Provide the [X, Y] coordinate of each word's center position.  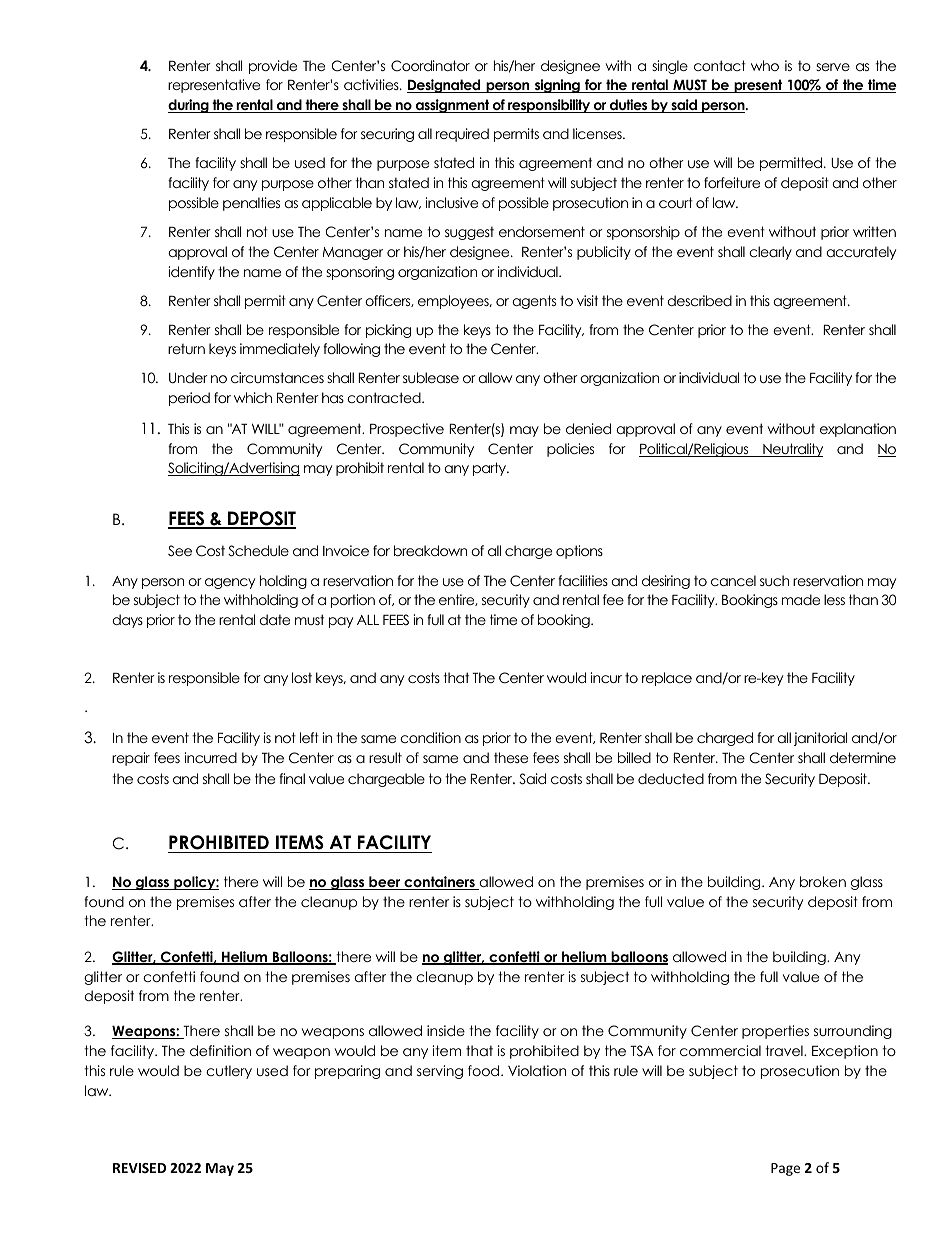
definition [220, 1050]
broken [823, 881]
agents [534, 302]
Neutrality [792, 450]
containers [439, 883]
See [180, 551]
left [309, 737]
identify [191, 273]
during [189, 106]
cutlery [229, 1072]
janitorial [820, 739]
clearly [770, 253]
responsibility [549, 106]
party [491, 469]
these [511, 757]
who [765, 65]
